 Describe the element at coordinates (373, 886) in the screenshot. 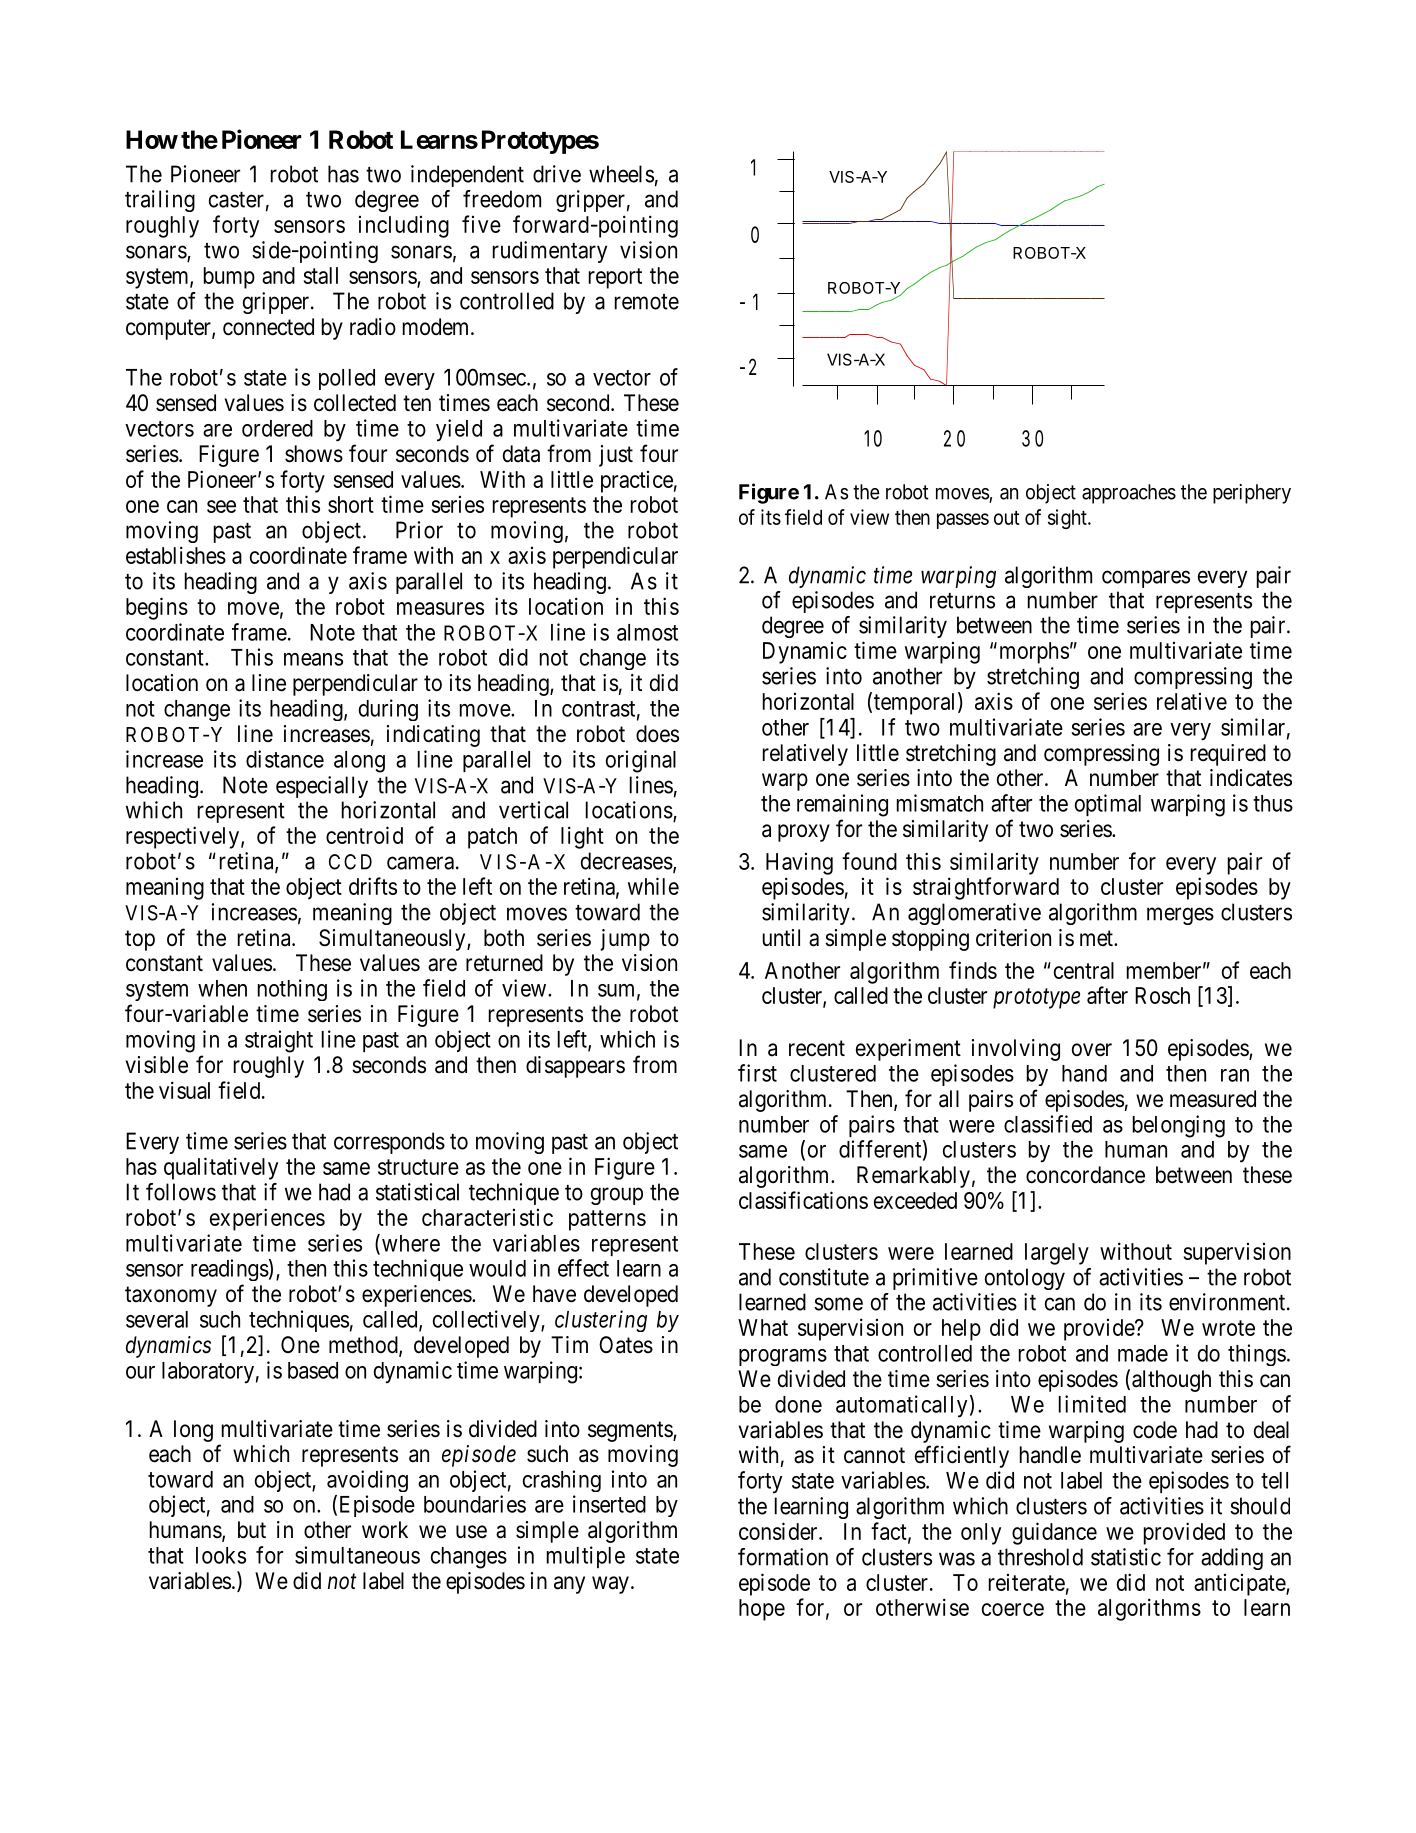

I see `drifts` at that location.
